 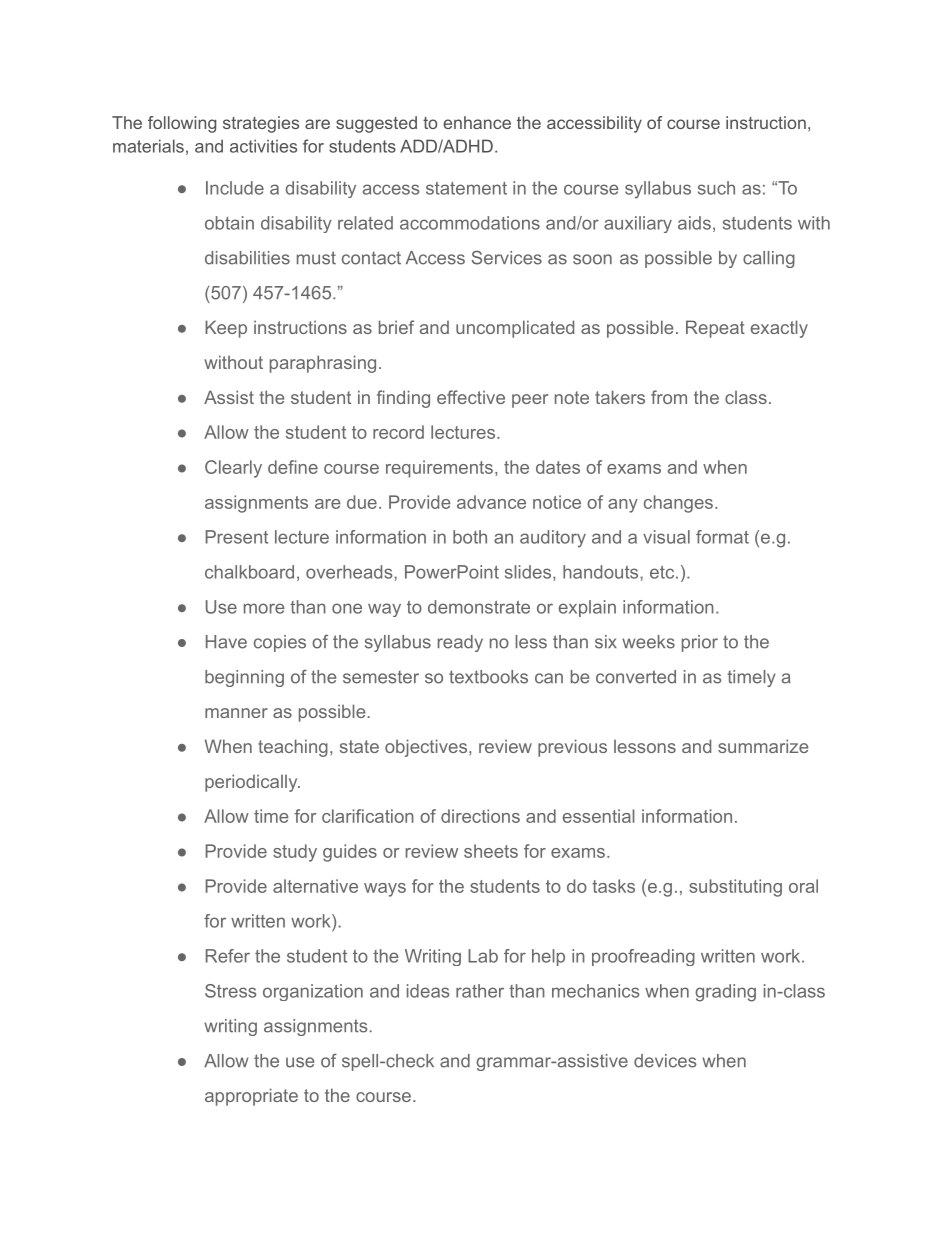 What do you see at coordinates (700, 643) in the document?
I see `prior` at bounding box center [700, 643].
